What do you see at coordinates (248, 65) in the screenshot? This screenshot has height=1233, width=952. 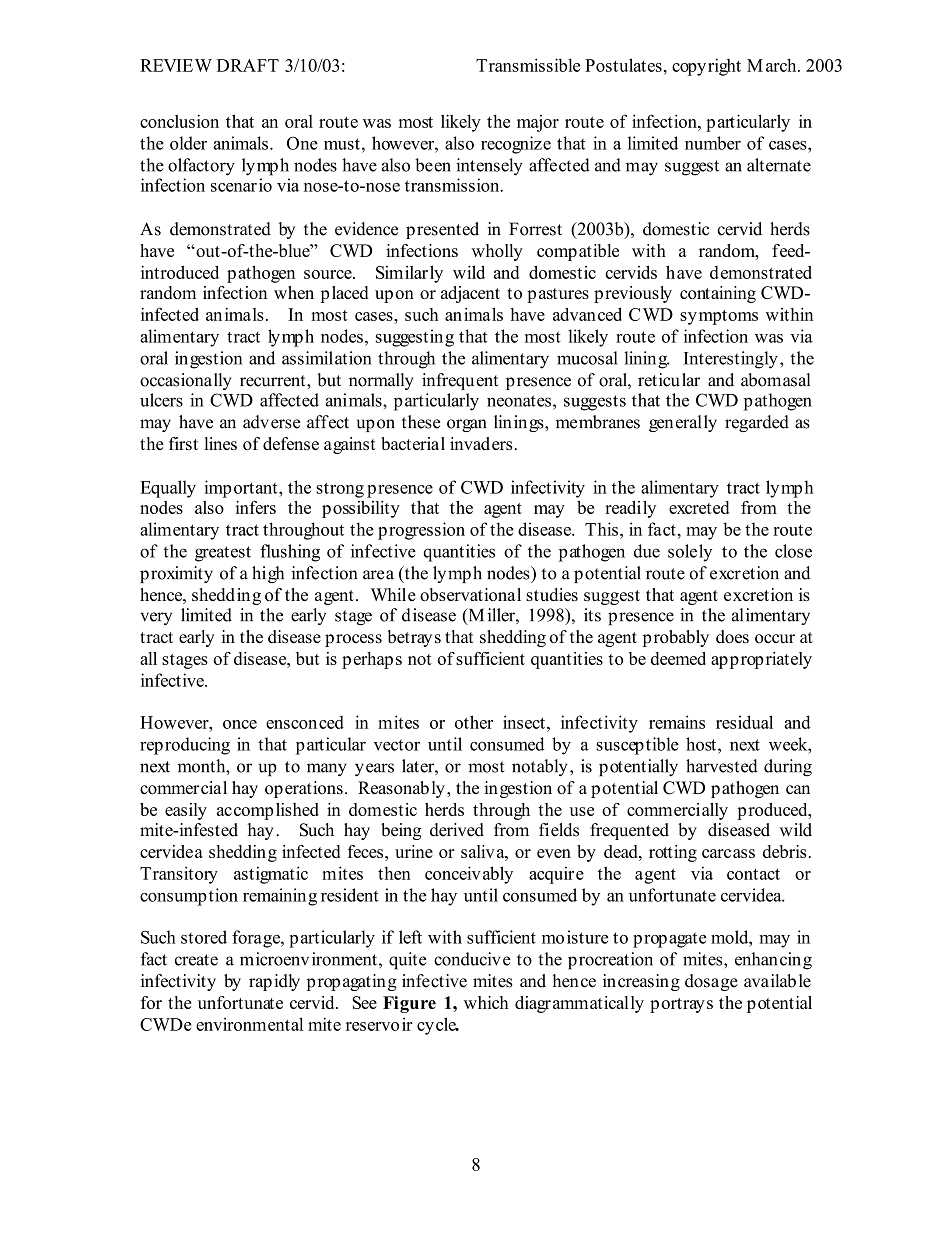 I see `DRAFT` at bounding box center [248, 65].
